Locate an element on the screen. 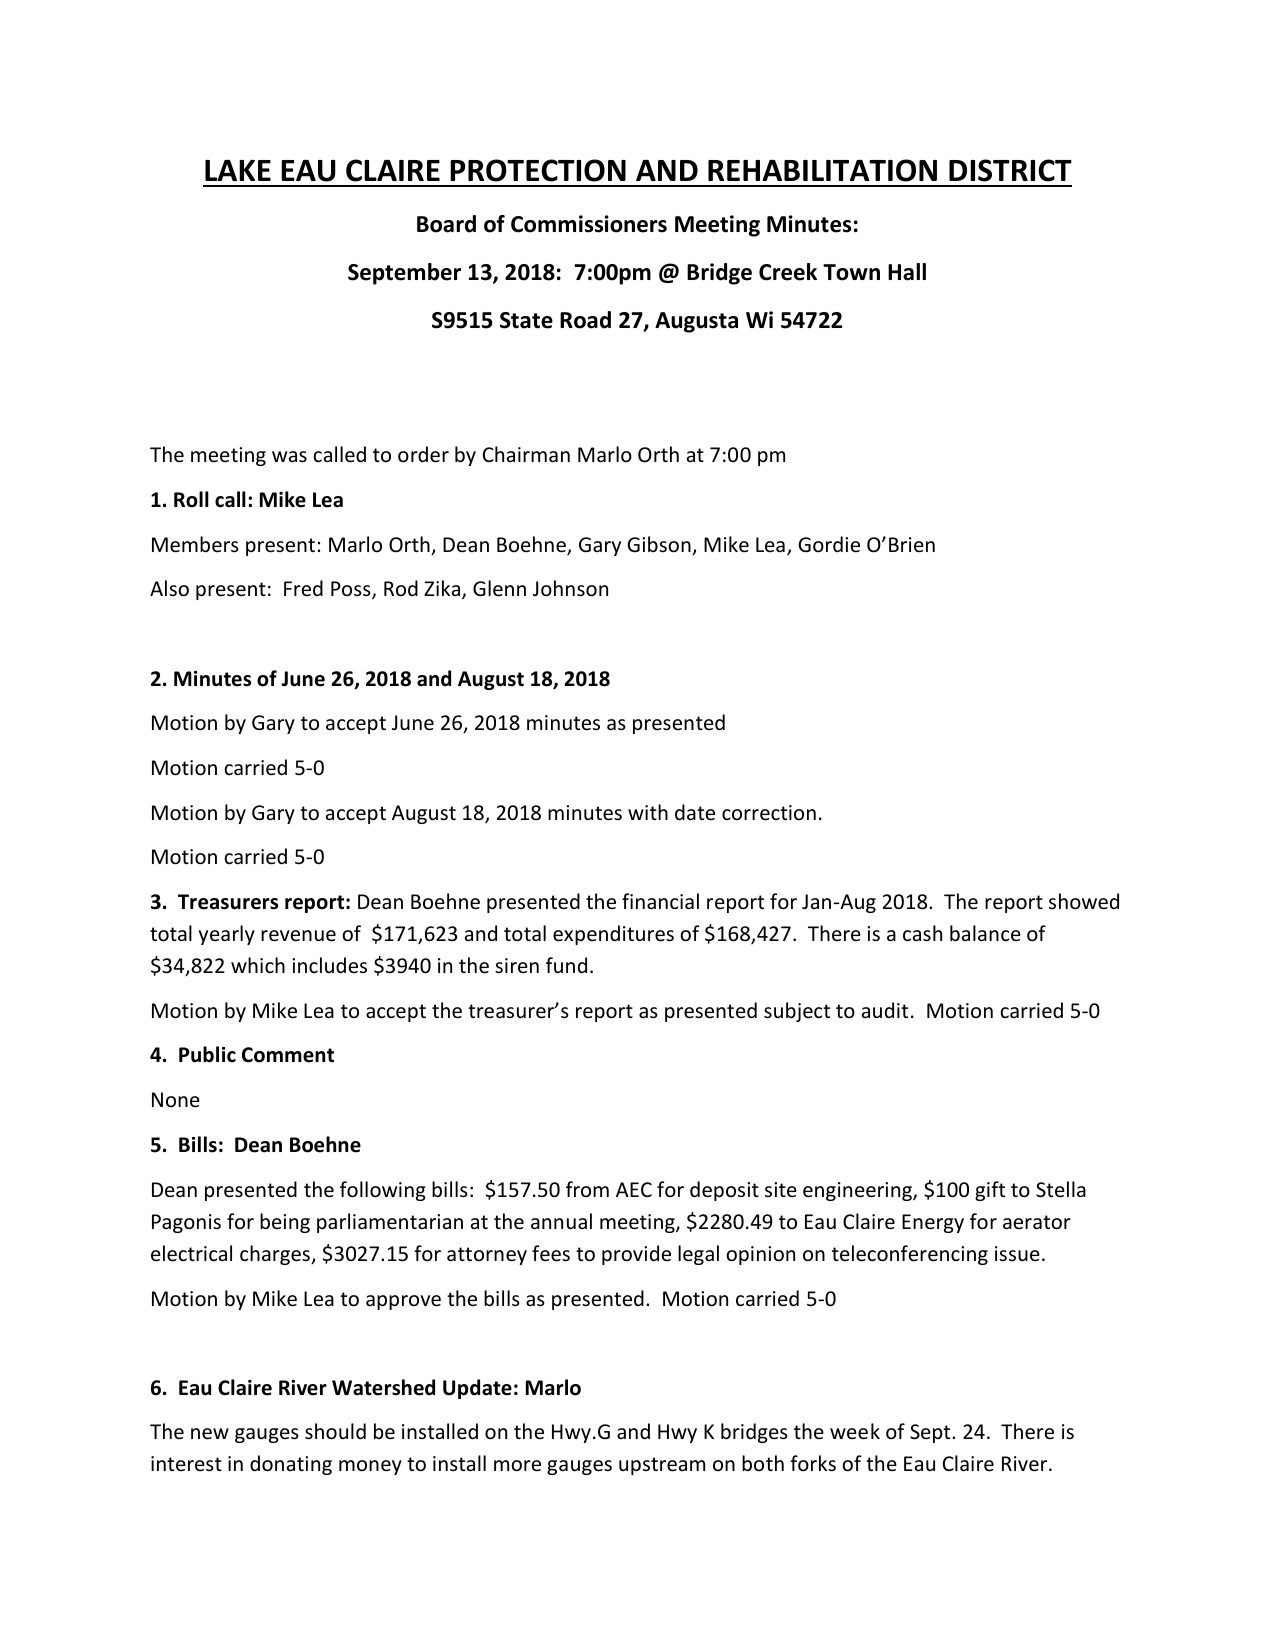  Commissioners is located at coordinates (589, 224).
